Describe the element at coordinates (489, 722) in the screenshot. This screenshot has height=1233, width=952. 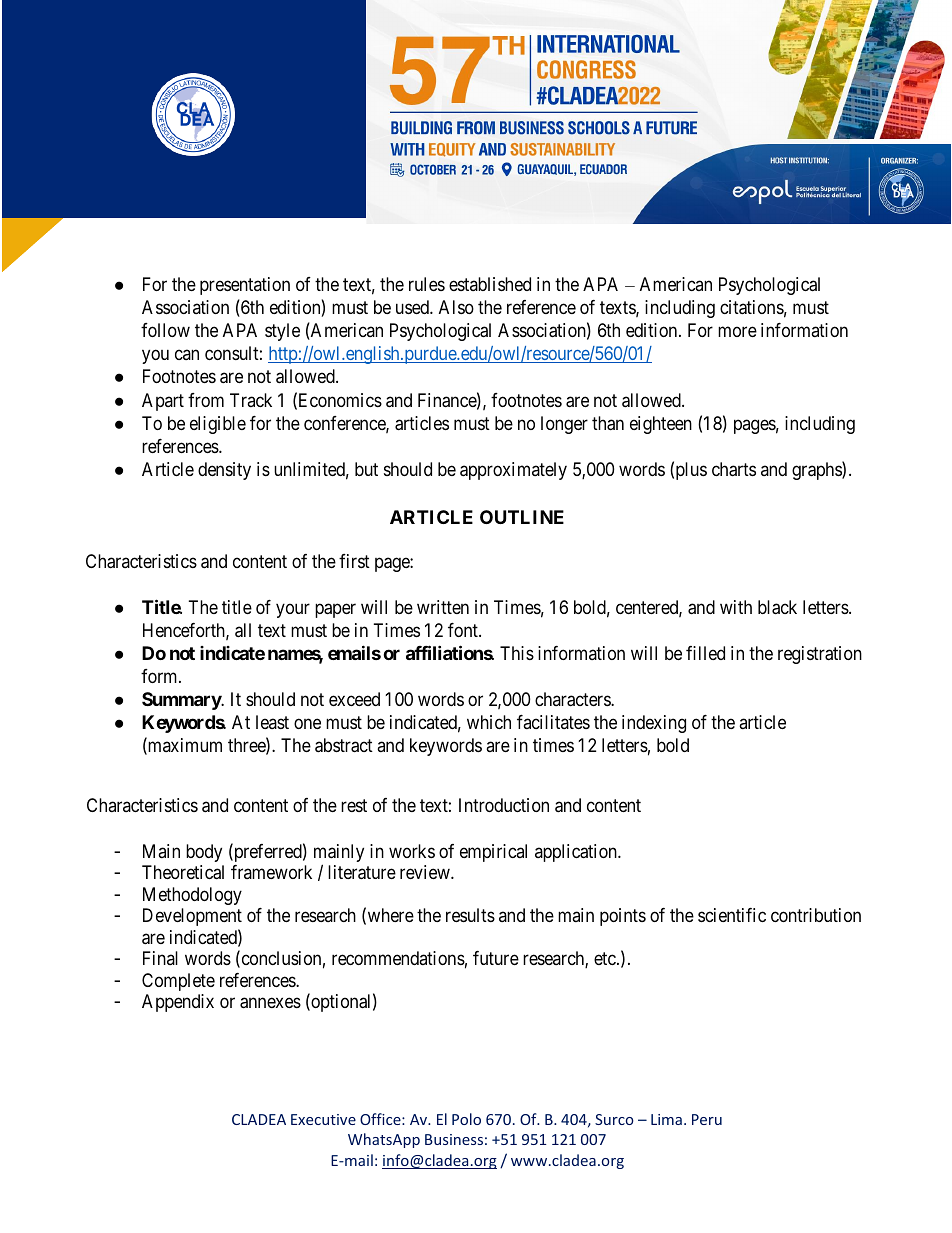
I see `which` at that location.
